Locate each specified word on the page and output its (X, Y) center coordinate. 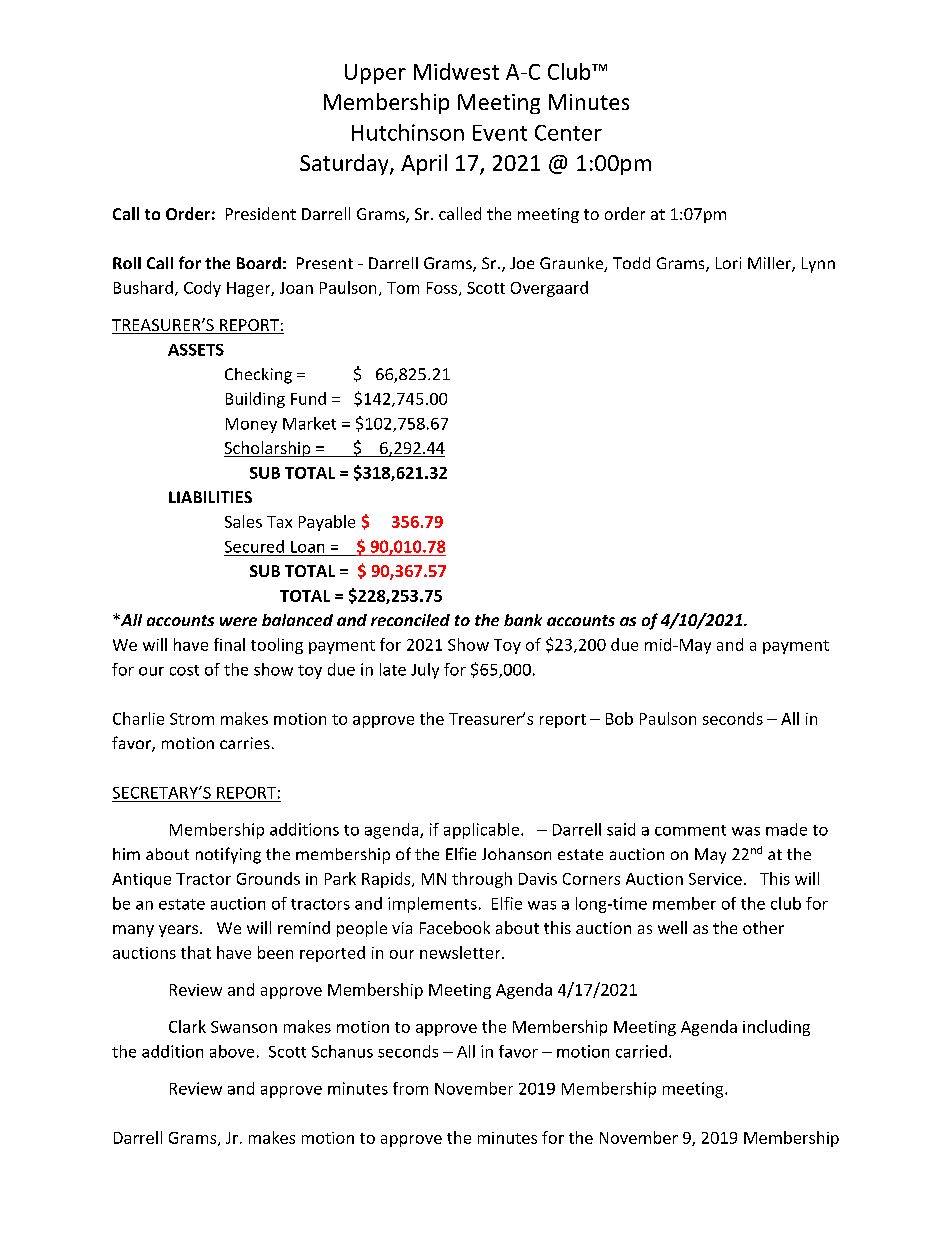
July (425, 671)
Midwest (456, 71)
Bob (619, 718)
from (410, 1088)
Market (309, 423)
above (232, 1051)
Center (568, 133)
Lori (728, 263)
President (261, 213)
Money (251, 425)
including (776, 1028)
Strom (192, 719)
